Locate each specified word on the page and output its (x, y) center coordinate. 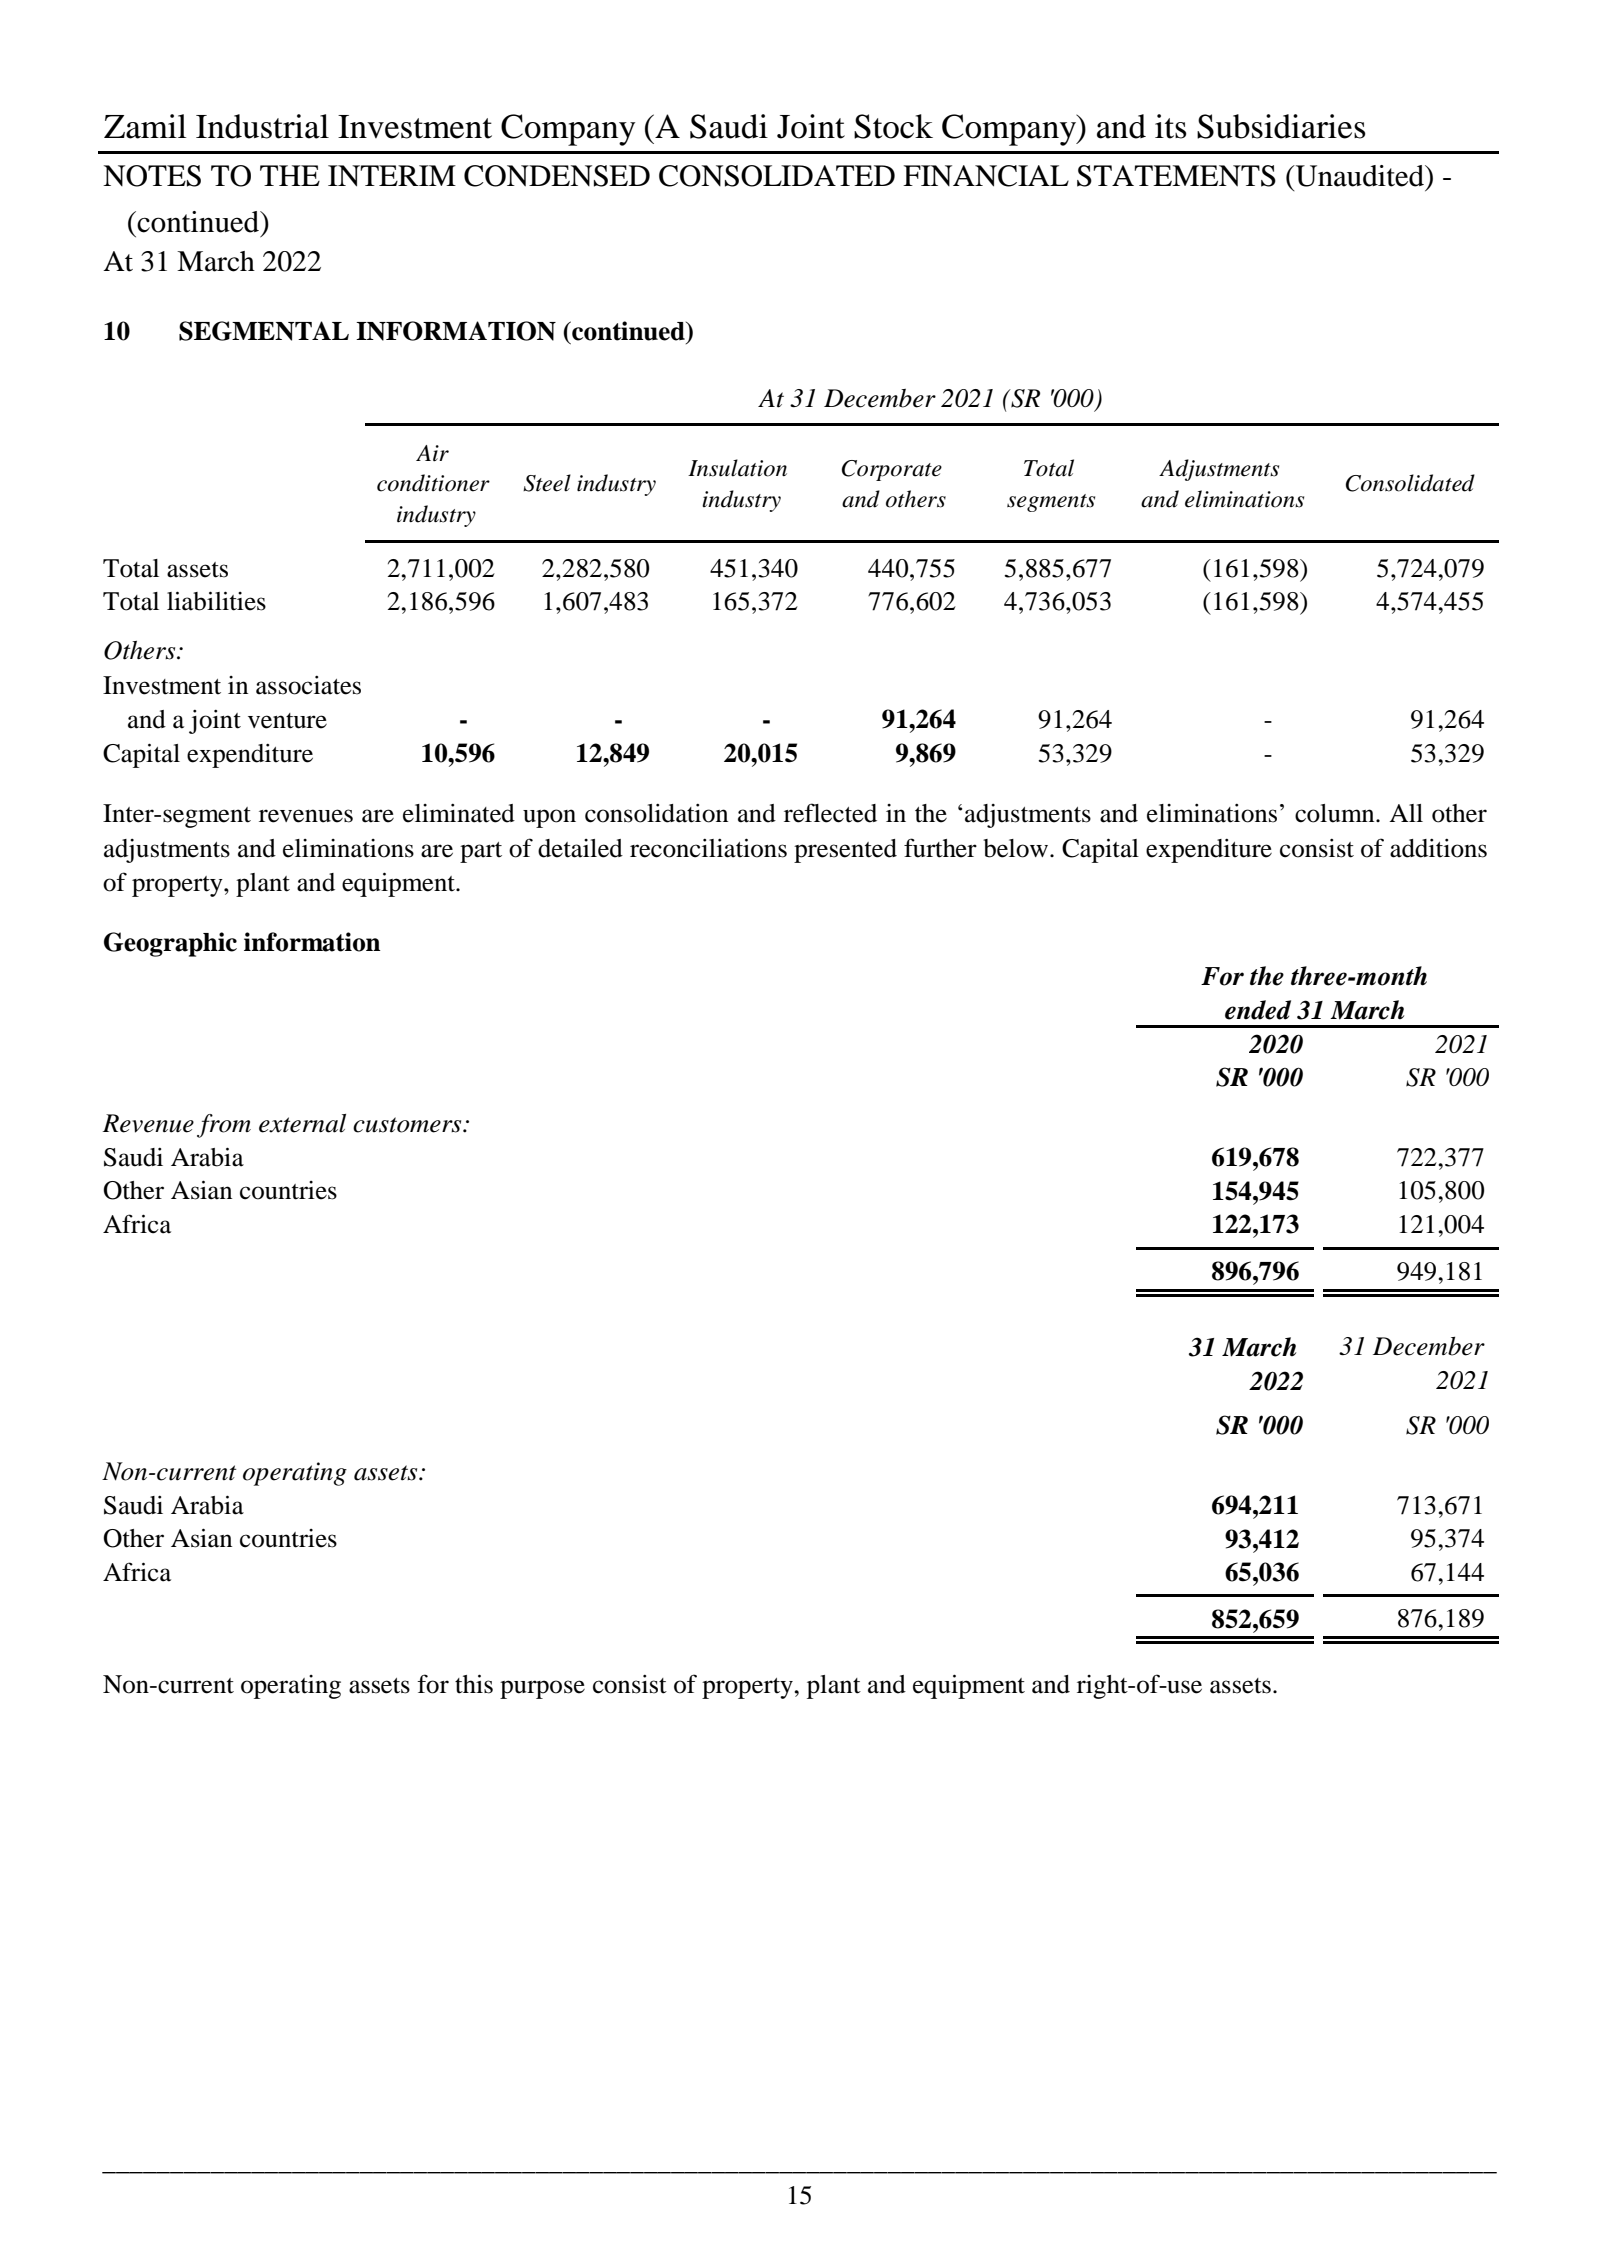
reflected (830, 813)
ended (1258, 1010)
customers (408, 1125)
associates (308, 685)
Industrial (262, 126)
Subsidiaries (1281, 126)
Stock (893, 126)
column (1336, 813)
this (474, 1684)
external (302, 1123)
